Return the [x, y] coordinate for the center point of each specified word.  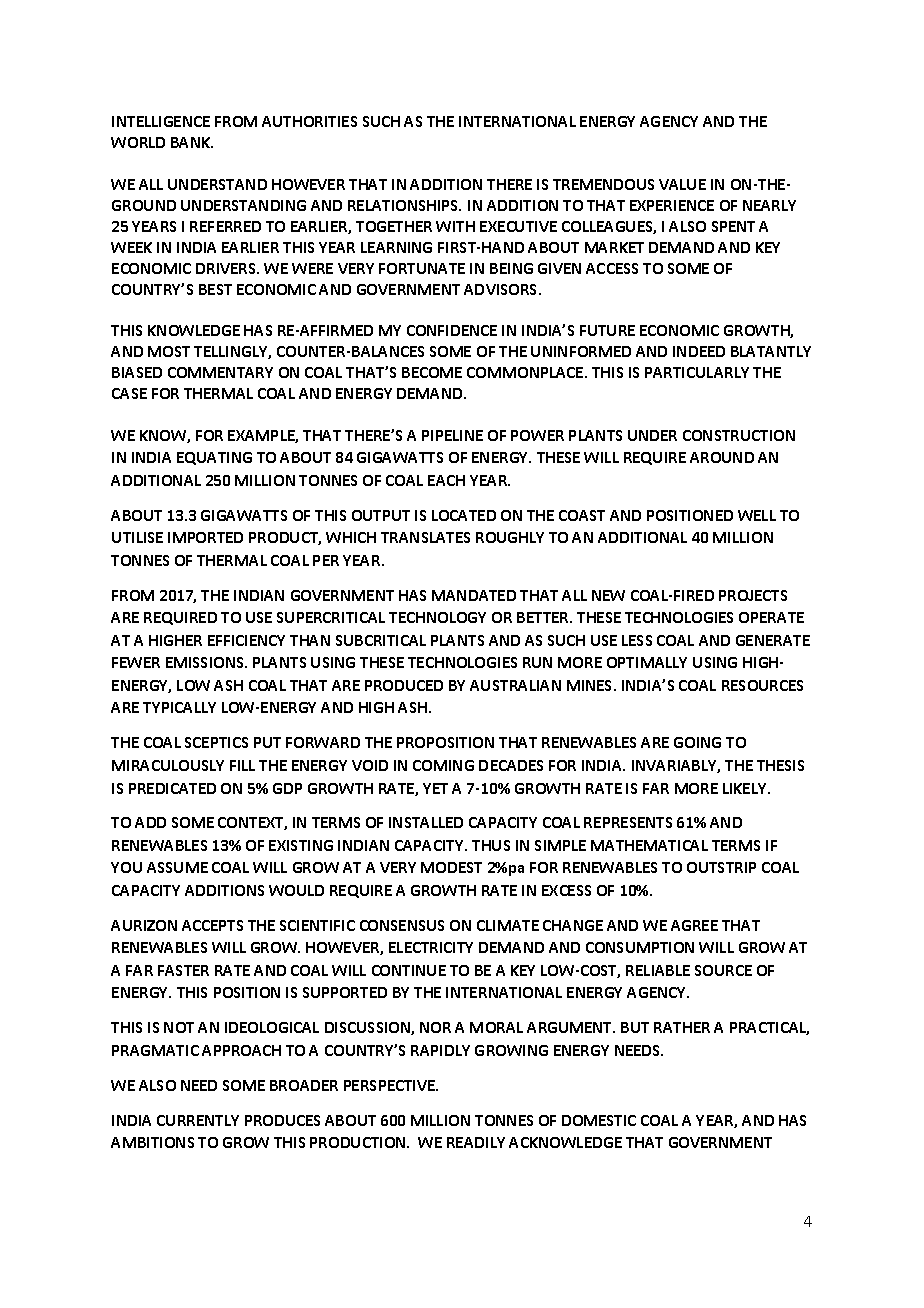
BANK [192, 142]
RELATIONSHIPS [404, 205]
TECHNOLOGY [437, 617]
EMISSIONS [206, 662]
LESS [637, 640]
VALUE [682, 184]
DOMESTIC [599, 1120]
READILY [476, 1142]
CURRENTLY [198, 1120]
